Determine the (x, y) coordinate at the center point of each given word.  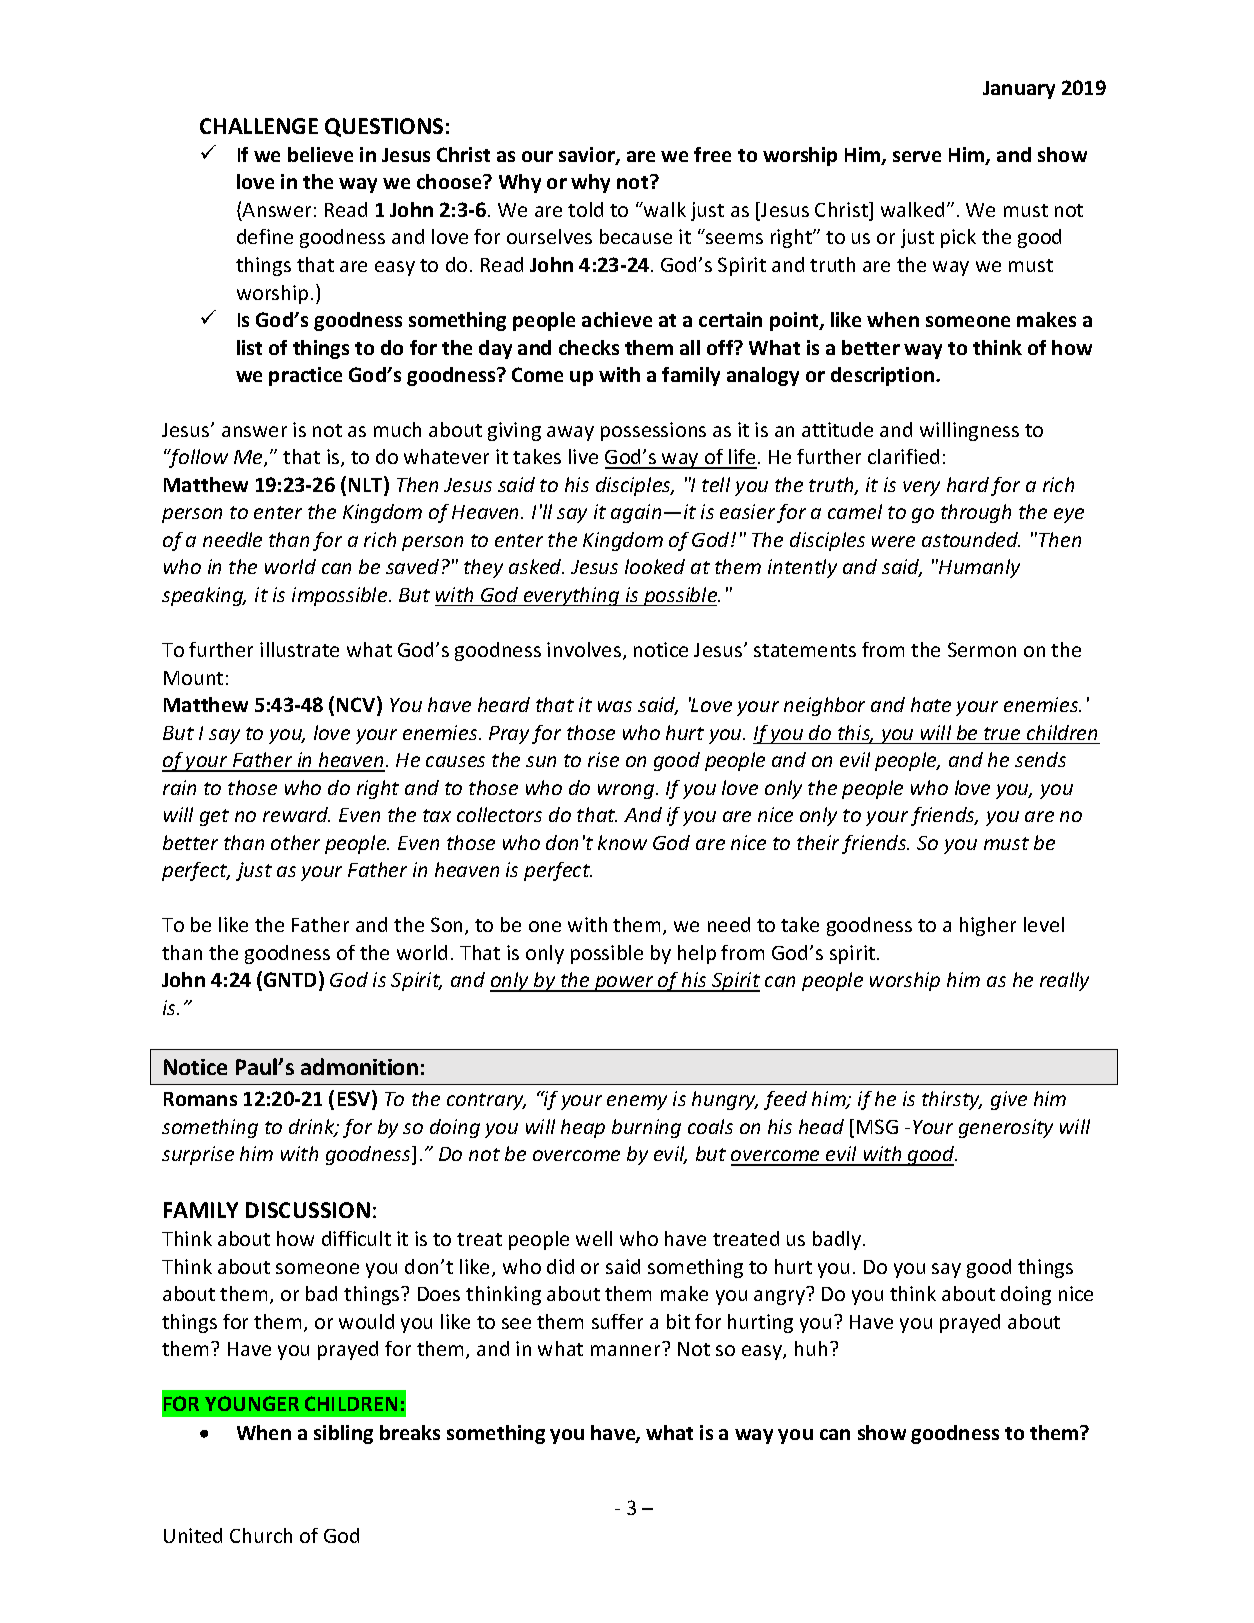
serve (917, 156)
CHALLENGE (259, 126)
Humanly (978, 568)
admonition (359, 1066)
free (712, 154)
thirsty (952, 1100)
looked (655, 566)
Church (261, 1535)
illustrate (299, 649)
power (624, 984)
